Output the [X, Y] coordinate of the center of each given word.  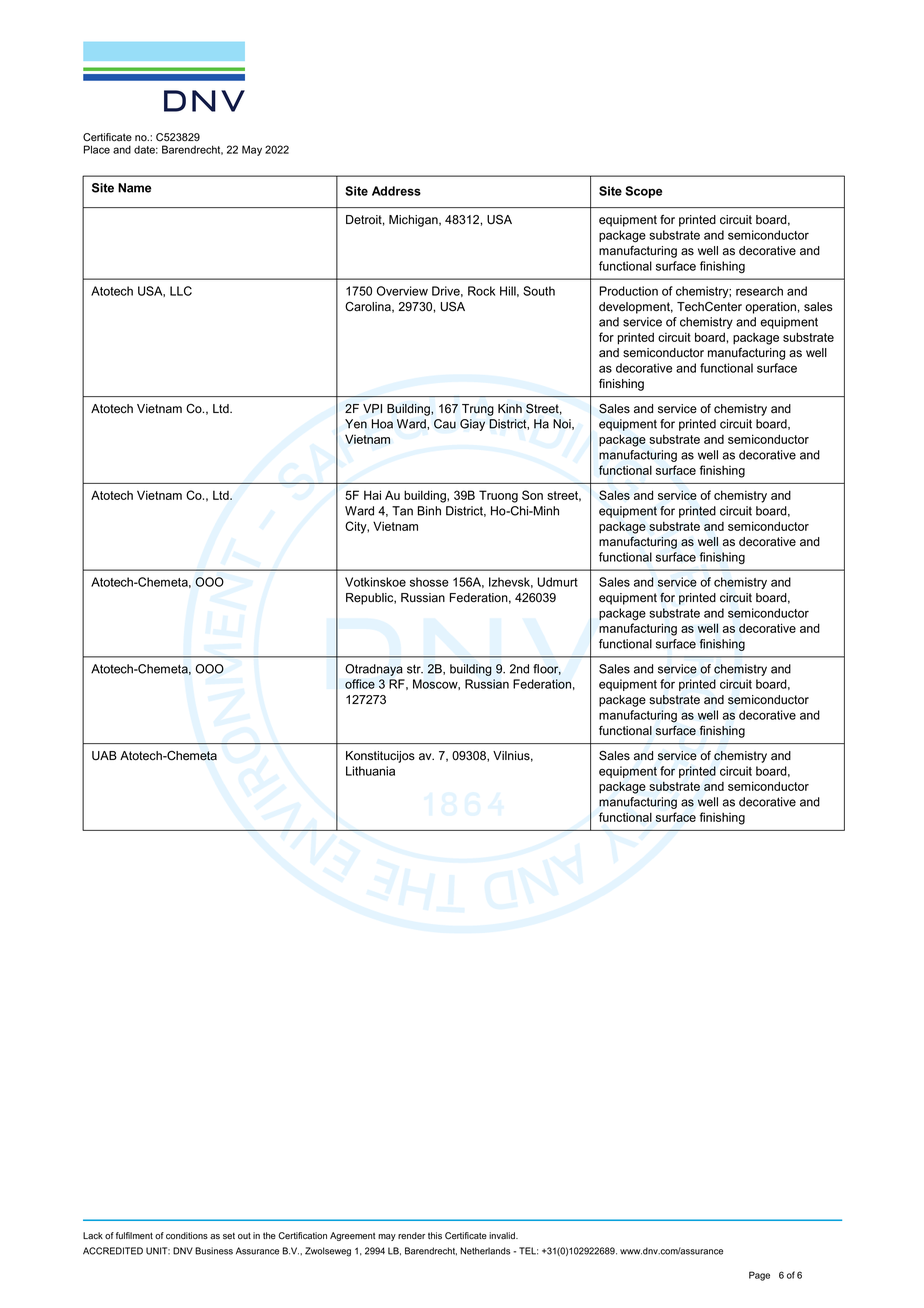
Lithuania [370, 771]
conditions [187, 1236]
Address [396, 191]
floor [547, 669]
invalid [503, 1236]
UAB [104, 756]
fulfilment [134, 1236]
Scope [643, 192]
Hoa [382, 424]
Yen [356, 424]
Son [532, 495]
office [360, 684]
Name [134, 188]
